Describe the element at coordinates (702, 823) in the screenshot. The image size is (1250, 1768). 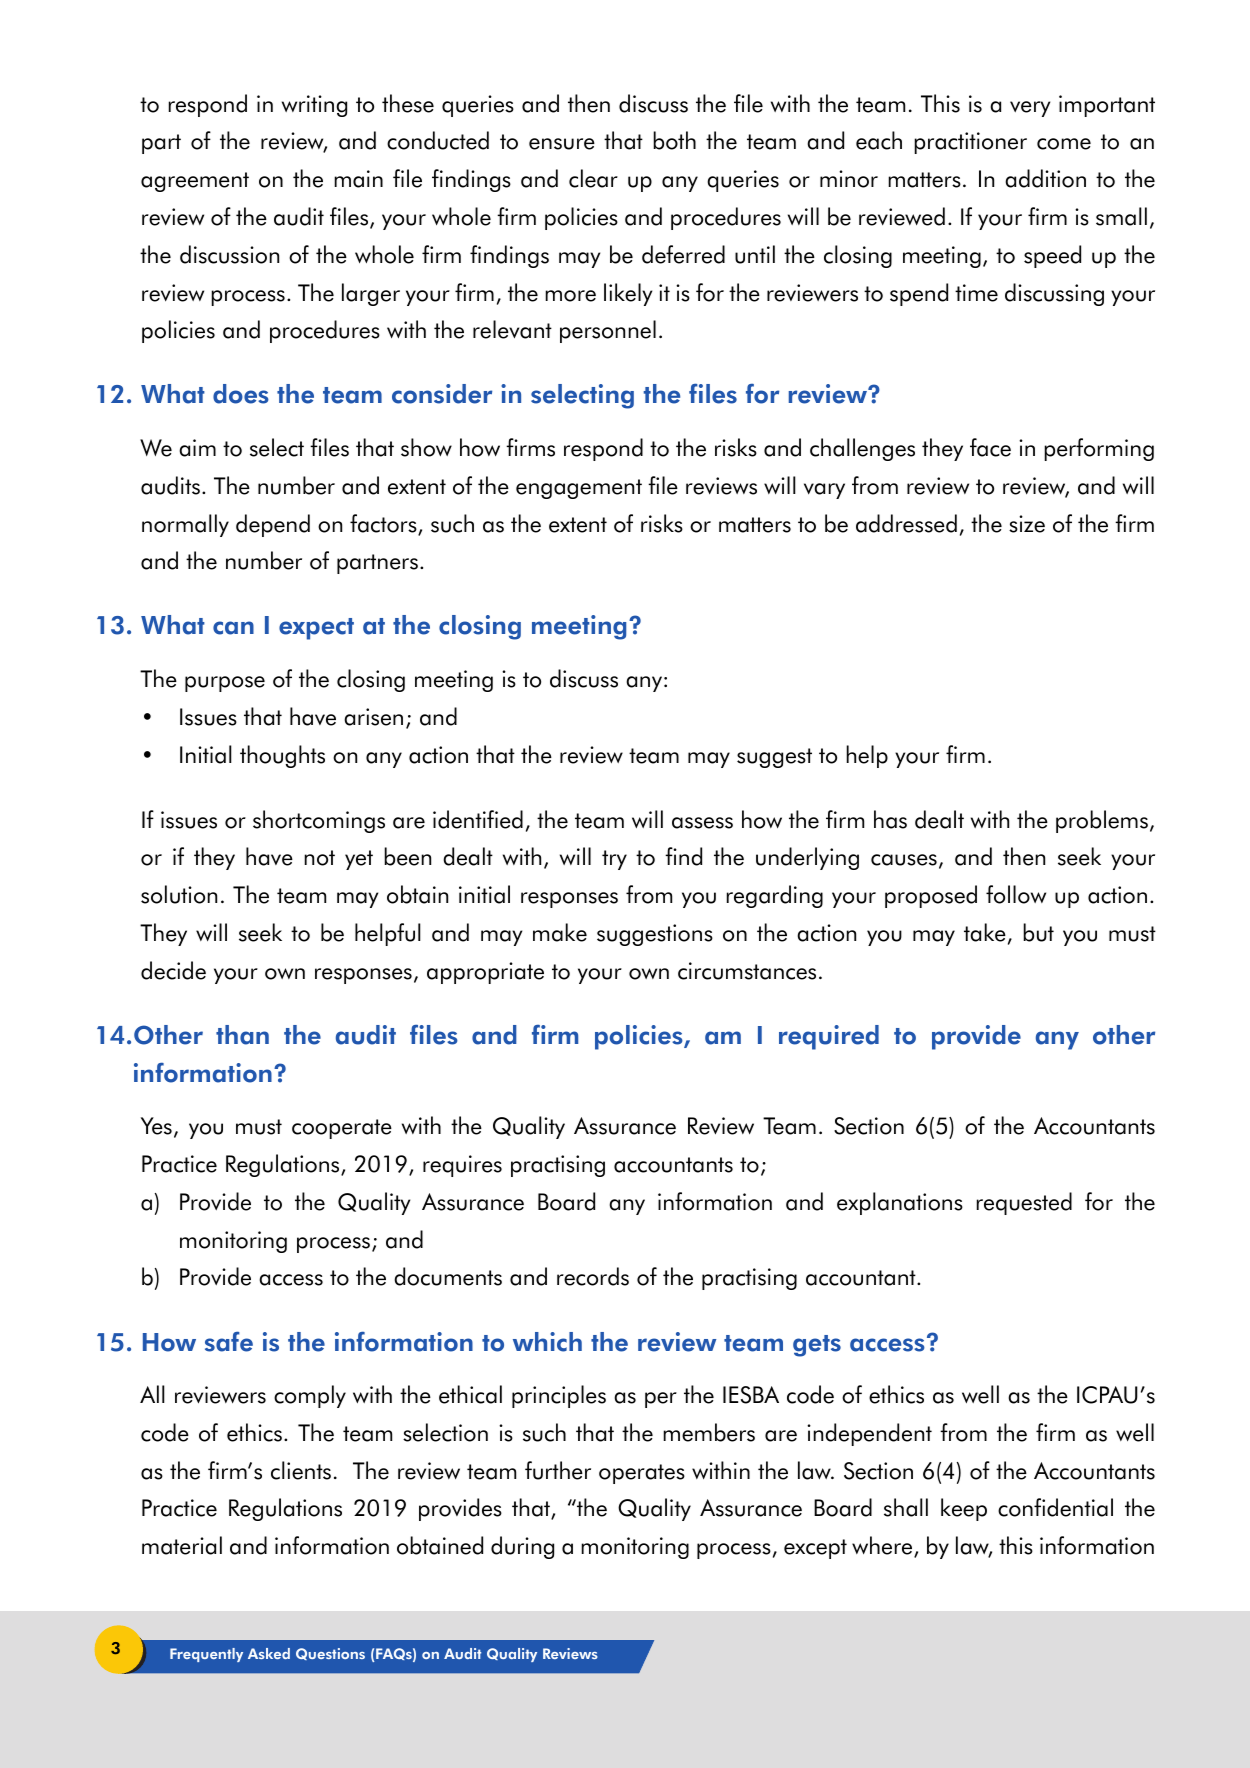
I see `assess` at that location.
